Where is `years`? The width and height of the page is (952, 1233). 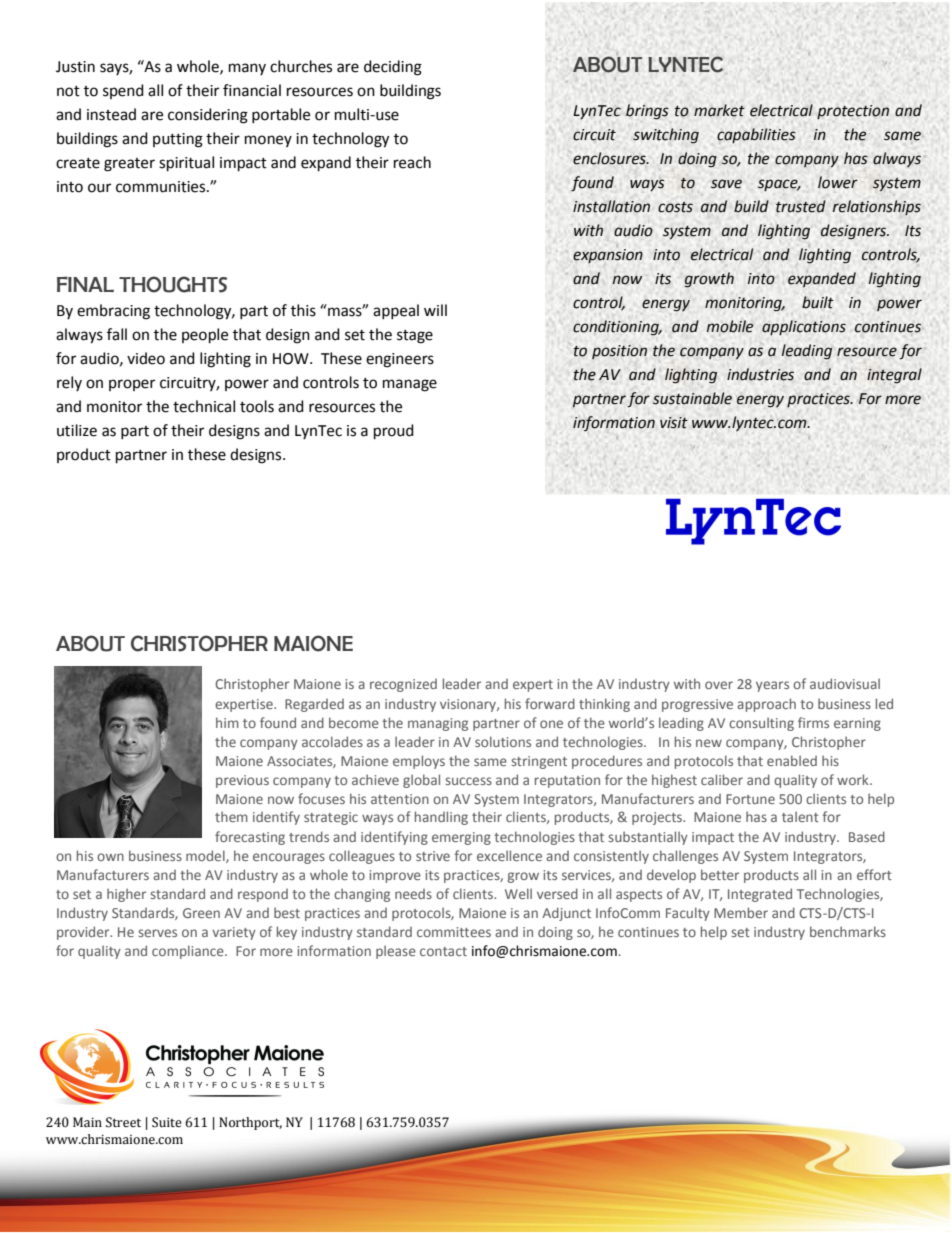 years is located at coordinates (772, 686).
